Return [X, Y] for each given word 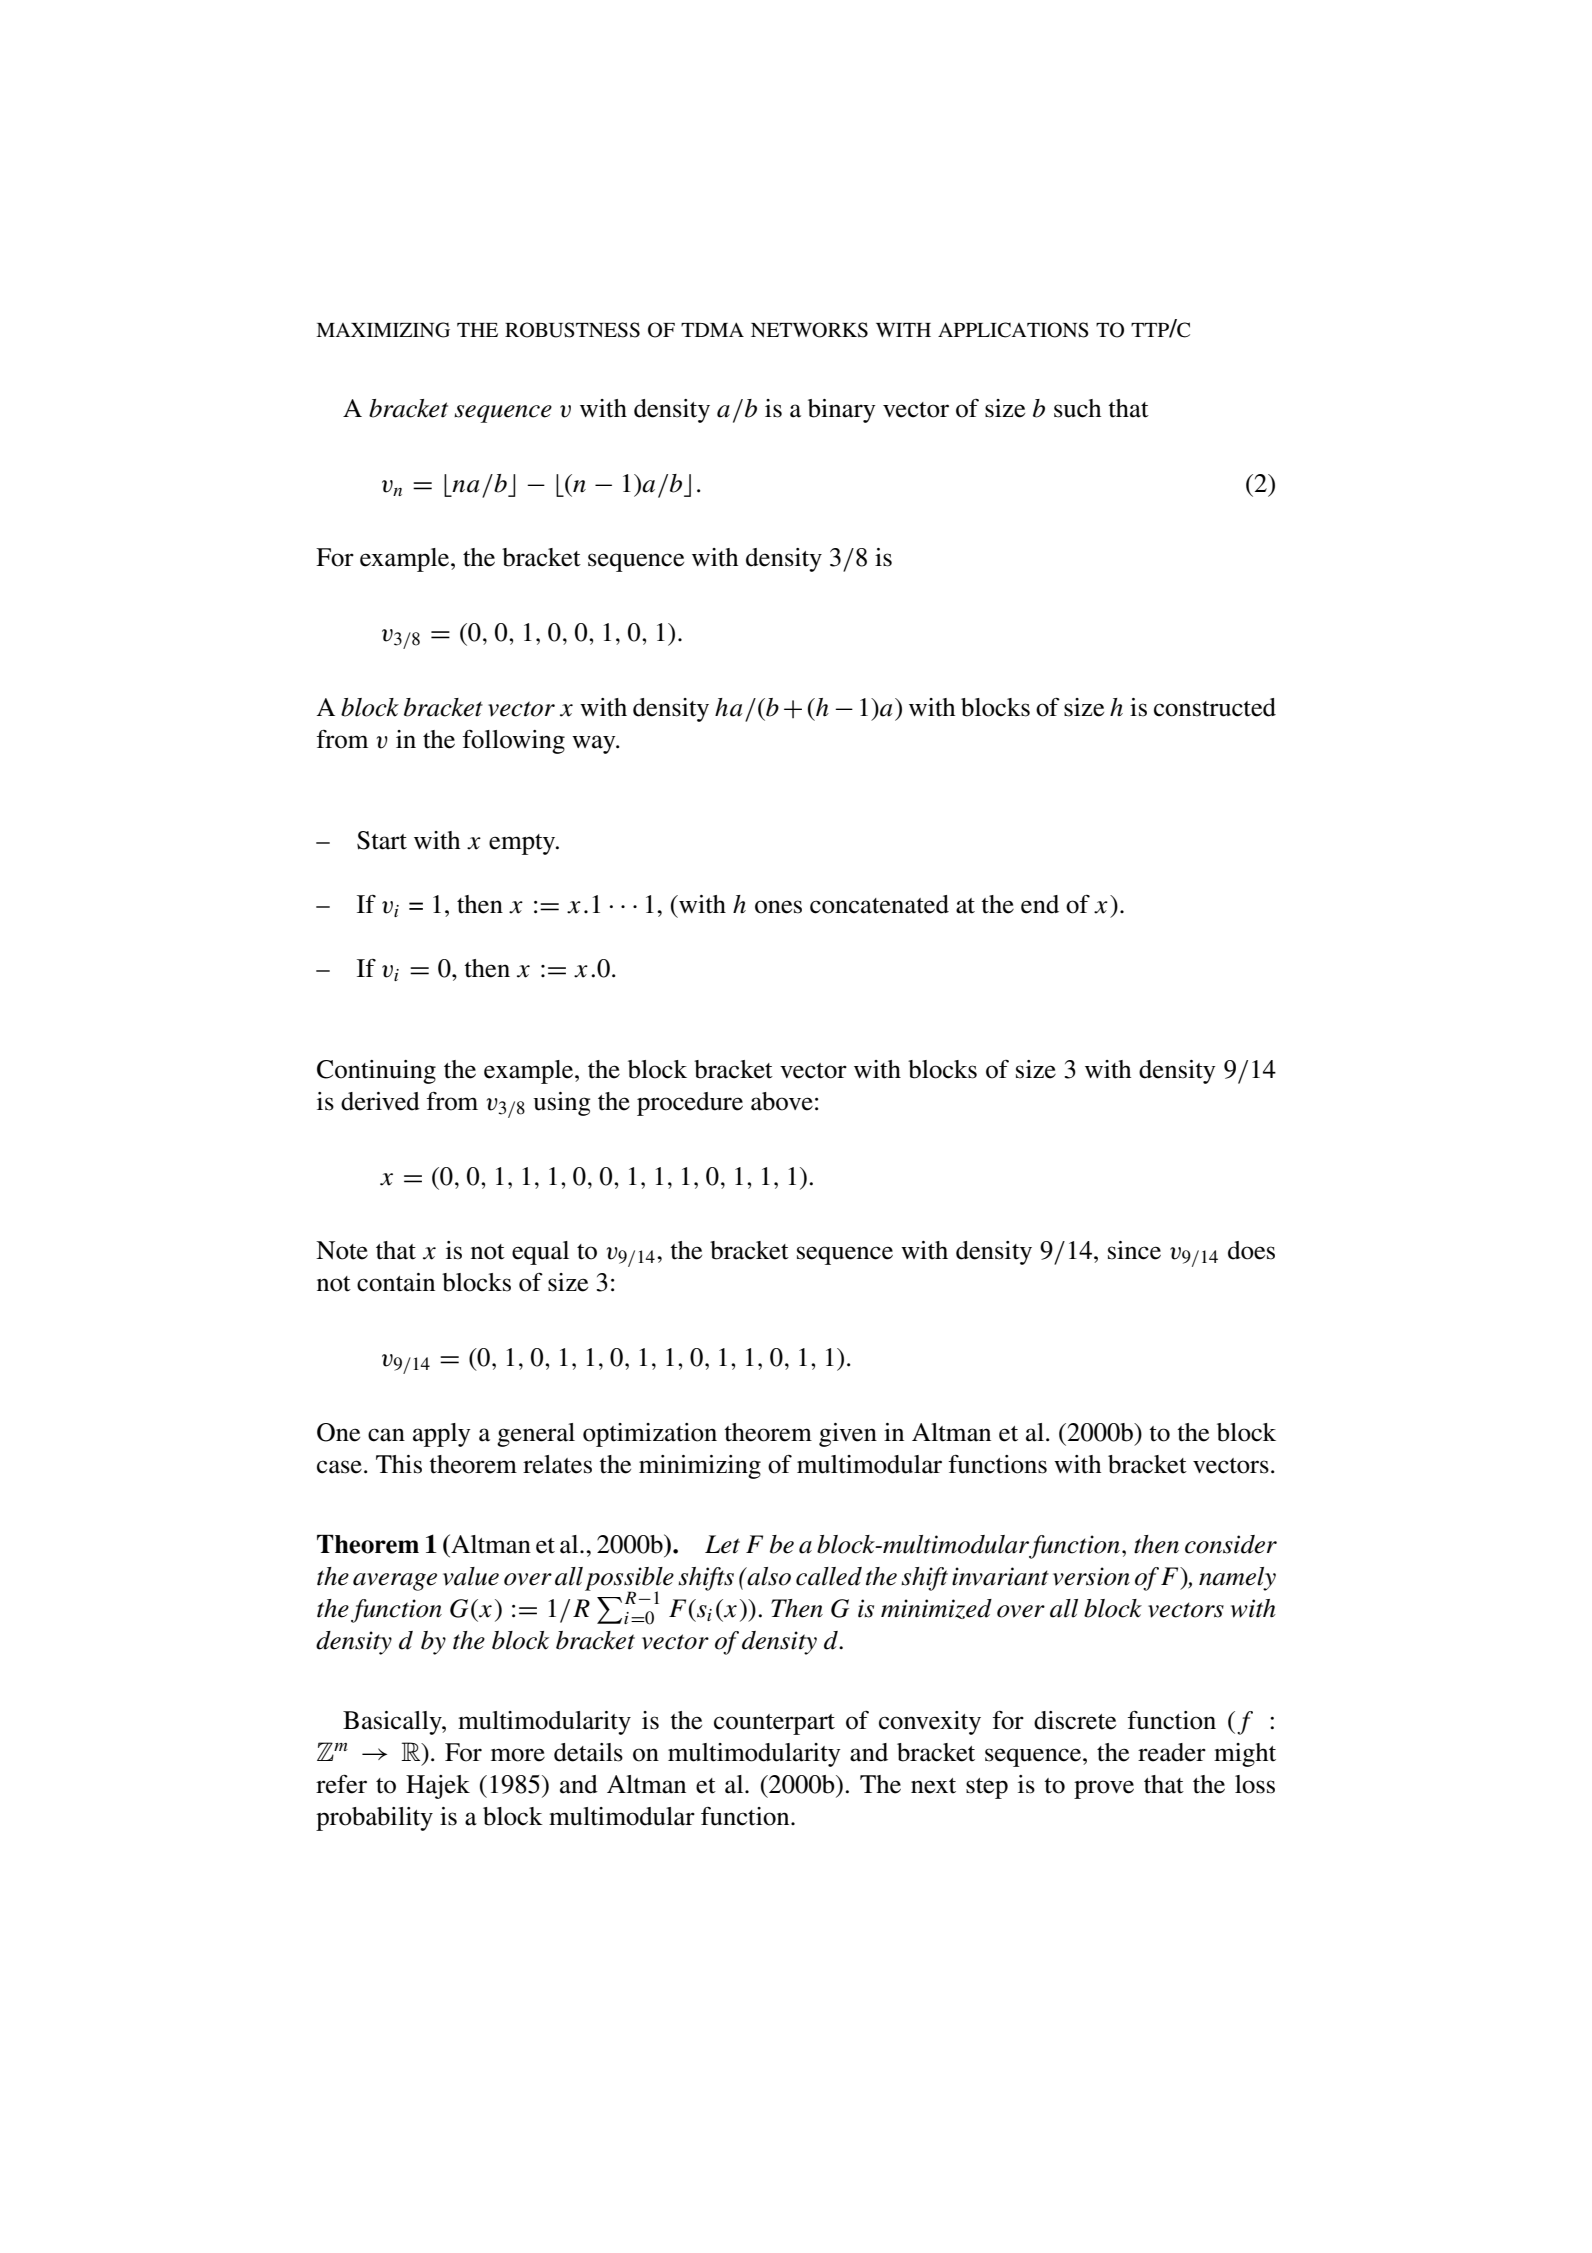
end [1040, 904]
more [518, 1755]
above [782, 1101]
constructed [1215, 707]
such [1077, 408]
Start [382, 840]
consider [1231, 1544]
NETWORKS [809, 330]
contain [396, 1282]
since [1134, 1250]
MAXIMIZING [383, 330]
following [514, 742]
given [848, 1435]
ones [778, 907]
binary [842, 411]
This [399, 1464]
